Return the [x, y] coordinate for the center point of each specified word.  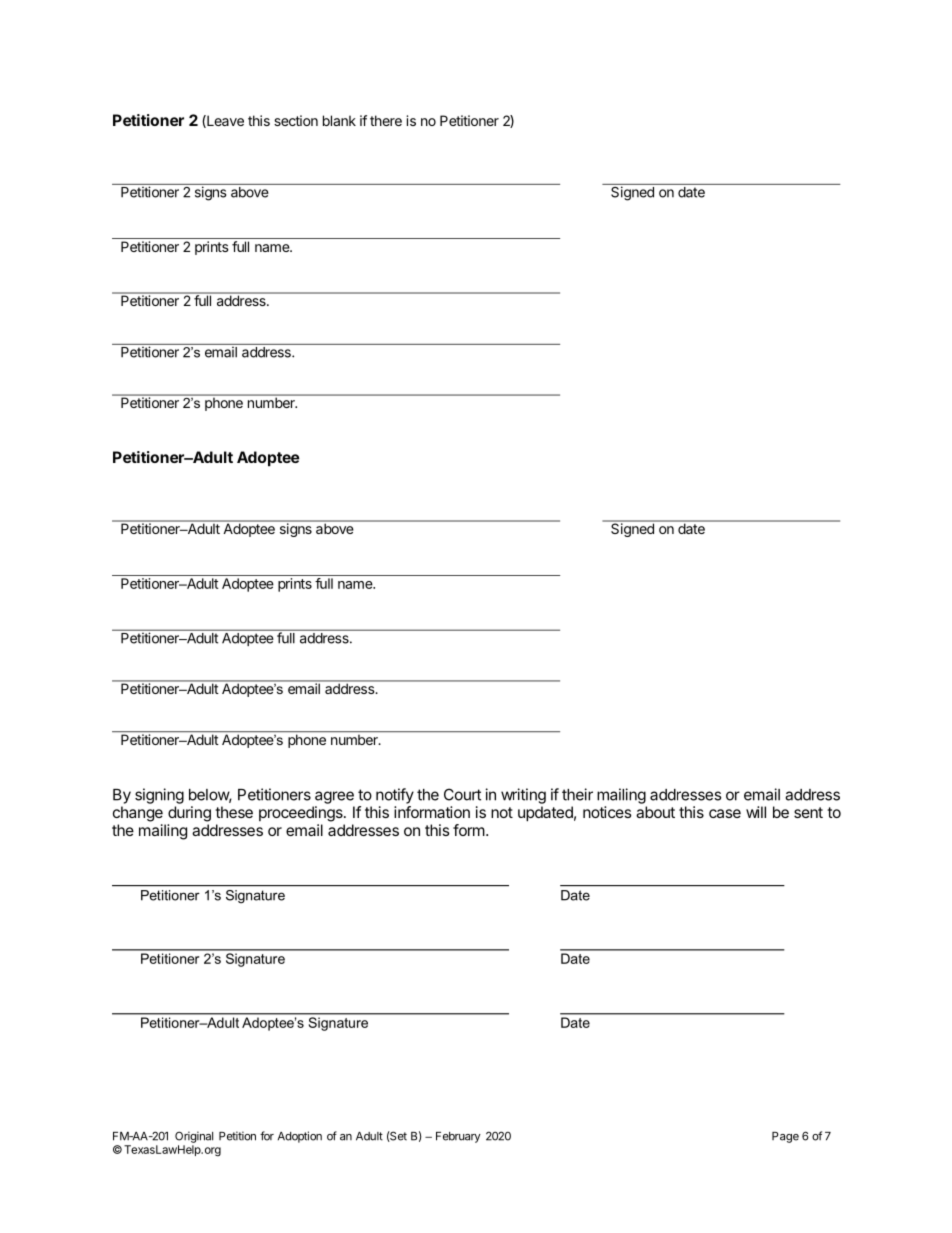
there [386, 120]
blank [339, 120]
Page [785, 1137]
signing [159, 796]
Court [462, 794]
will [756, 812]
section [296, 120]
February [458, 1137]
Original [194, 1137]
